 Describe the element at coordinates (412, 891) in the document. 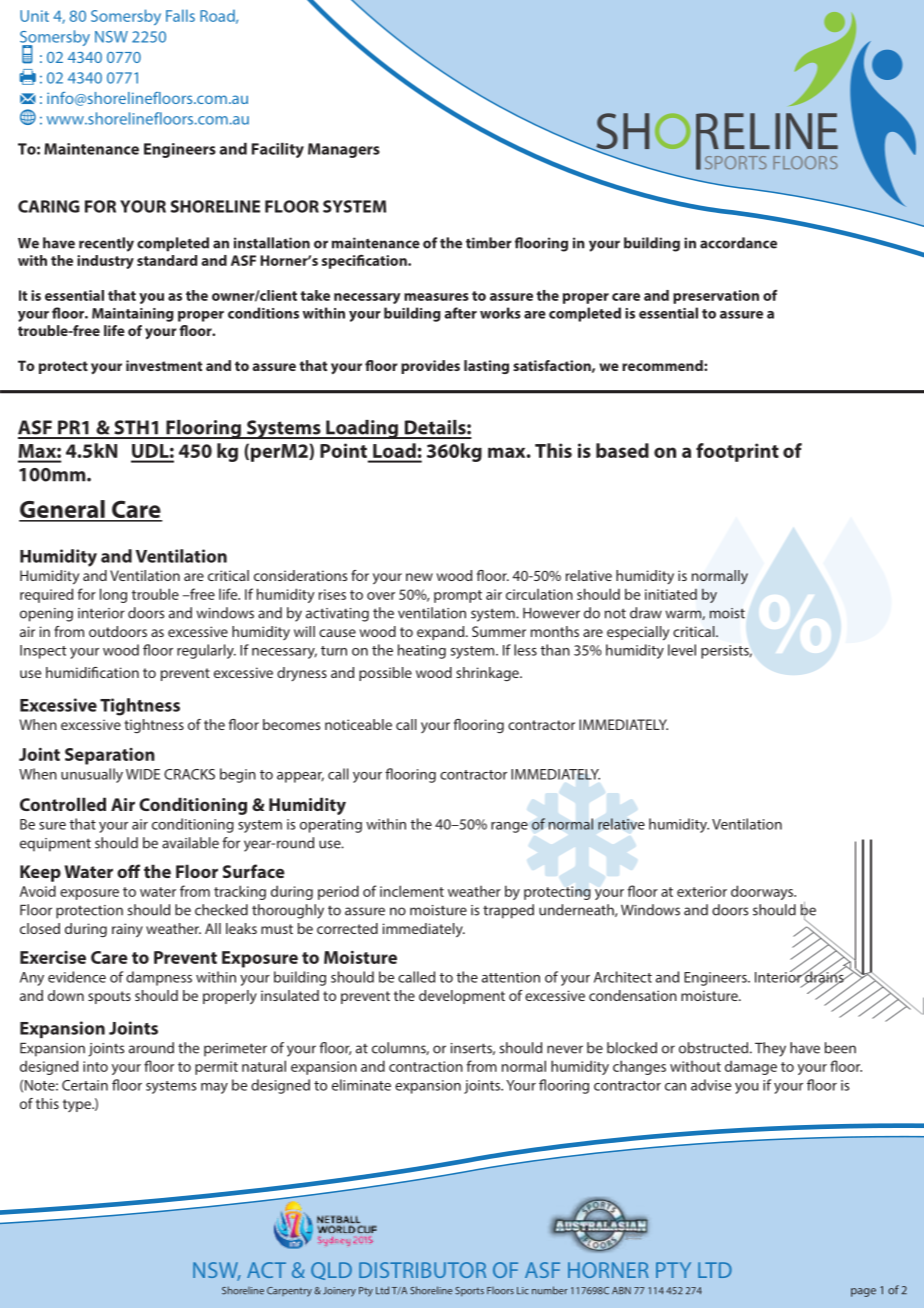

I see `inclement` at that location.
